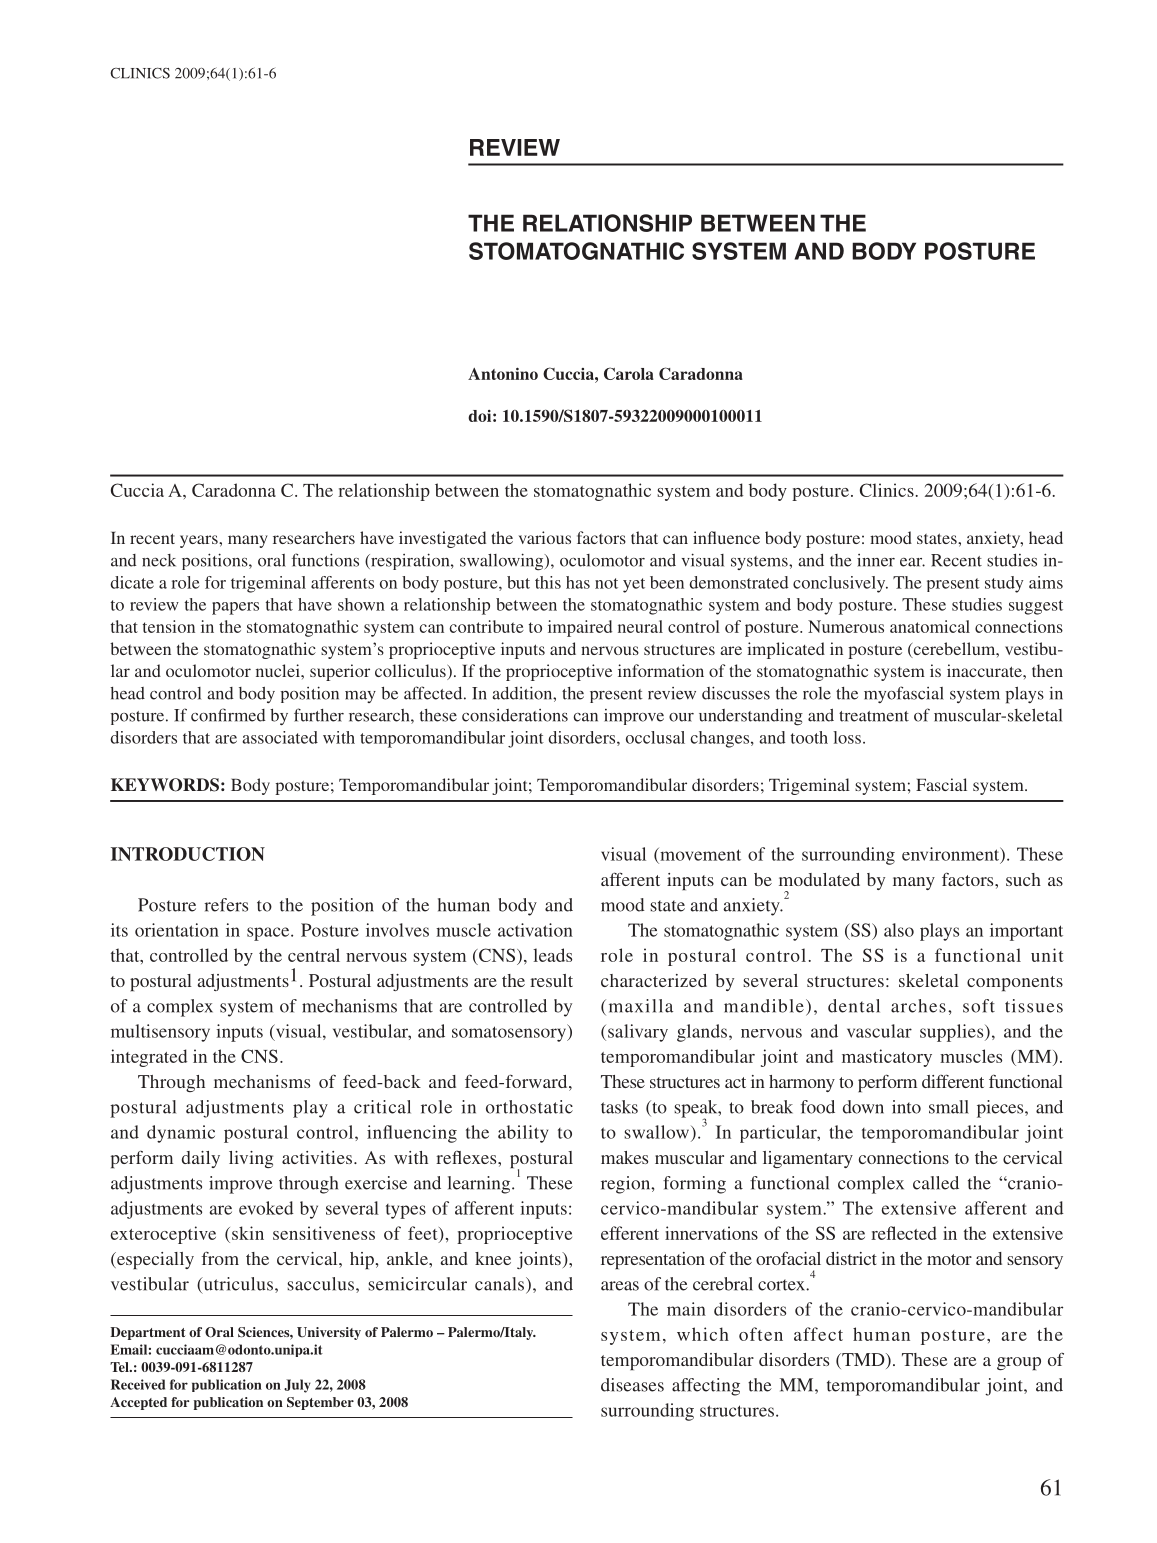 The height and width of the screenshot is (1543, 1157). What do you see at coordinates (949, 1107) in the screenshot?
I see `small` at bounding box center [949, 1107].
